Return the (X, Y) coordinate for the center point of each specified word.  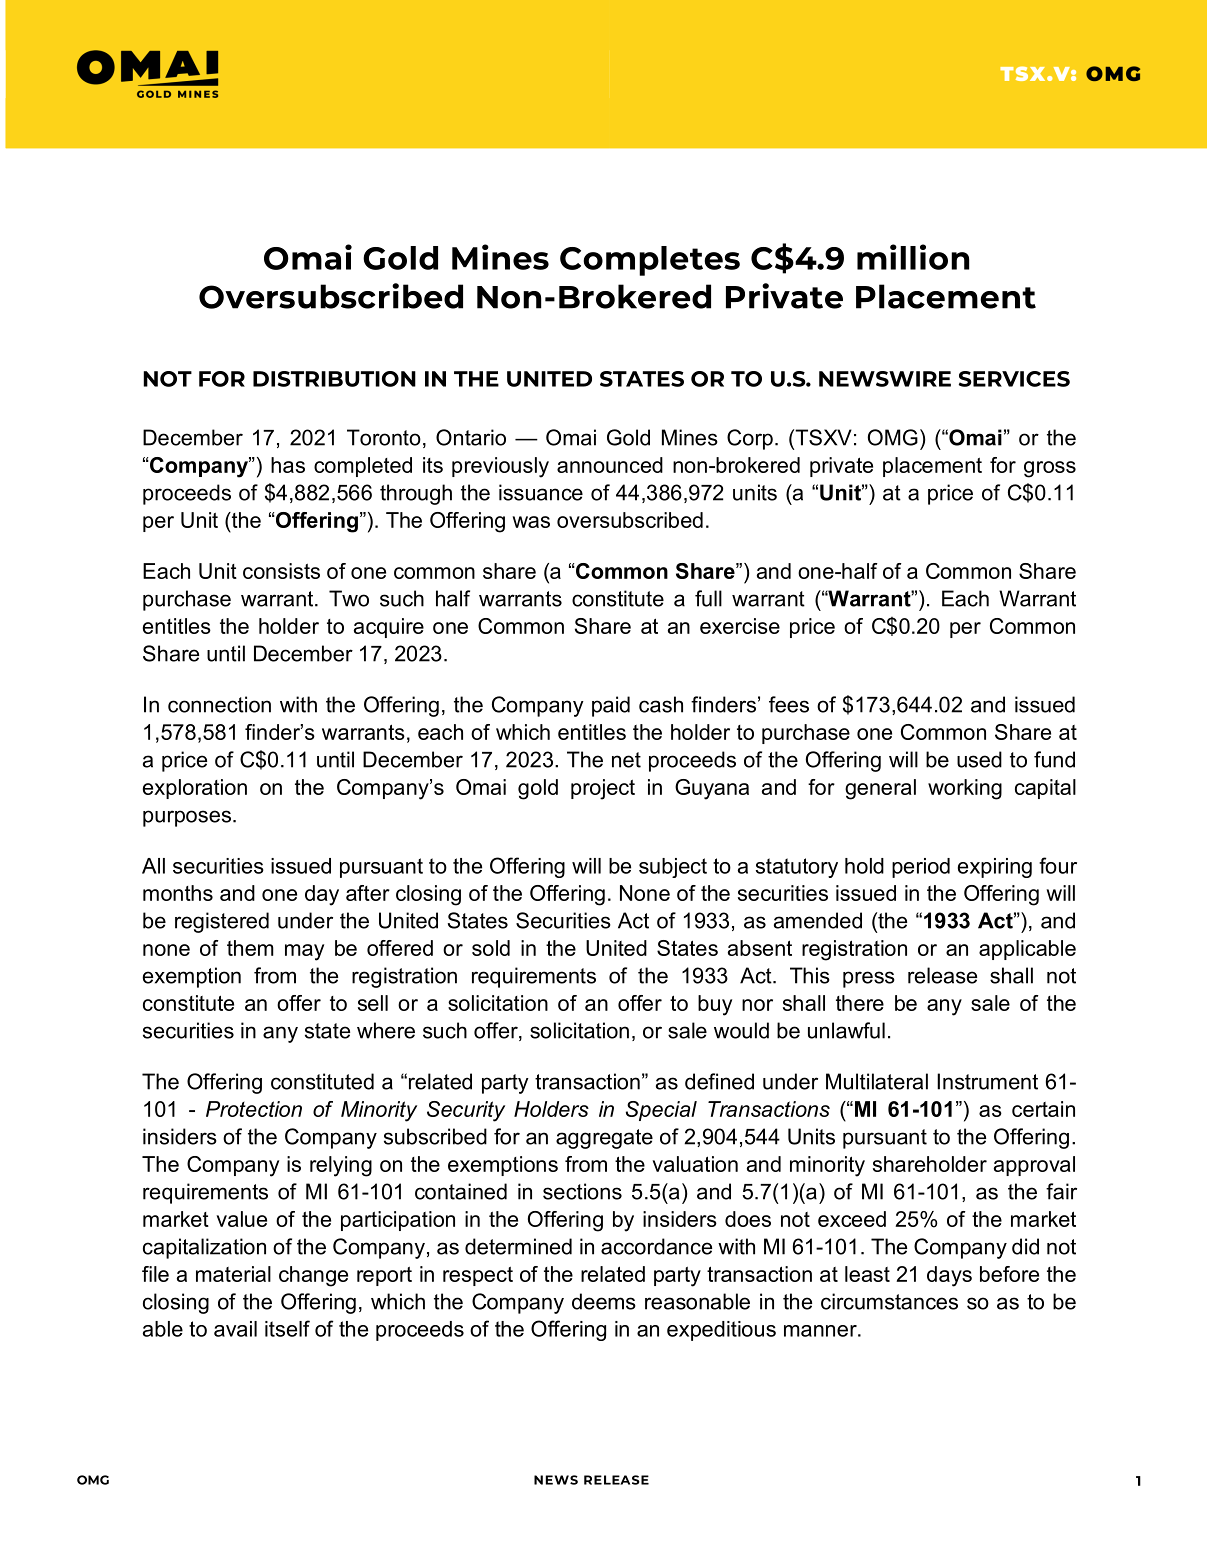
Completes (650, 261)
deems (604, 1301)
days (949, 1276)
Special (661, 1111)
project (603, 789)
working (965, 789)
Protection (254, 1109)
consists (281, 571)
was (531, 522)
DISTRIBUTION (334, 379)
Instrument (987, 1081)
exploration (195, 789)
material (233, 1274)
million (913, 257)
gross (1050, 469)
